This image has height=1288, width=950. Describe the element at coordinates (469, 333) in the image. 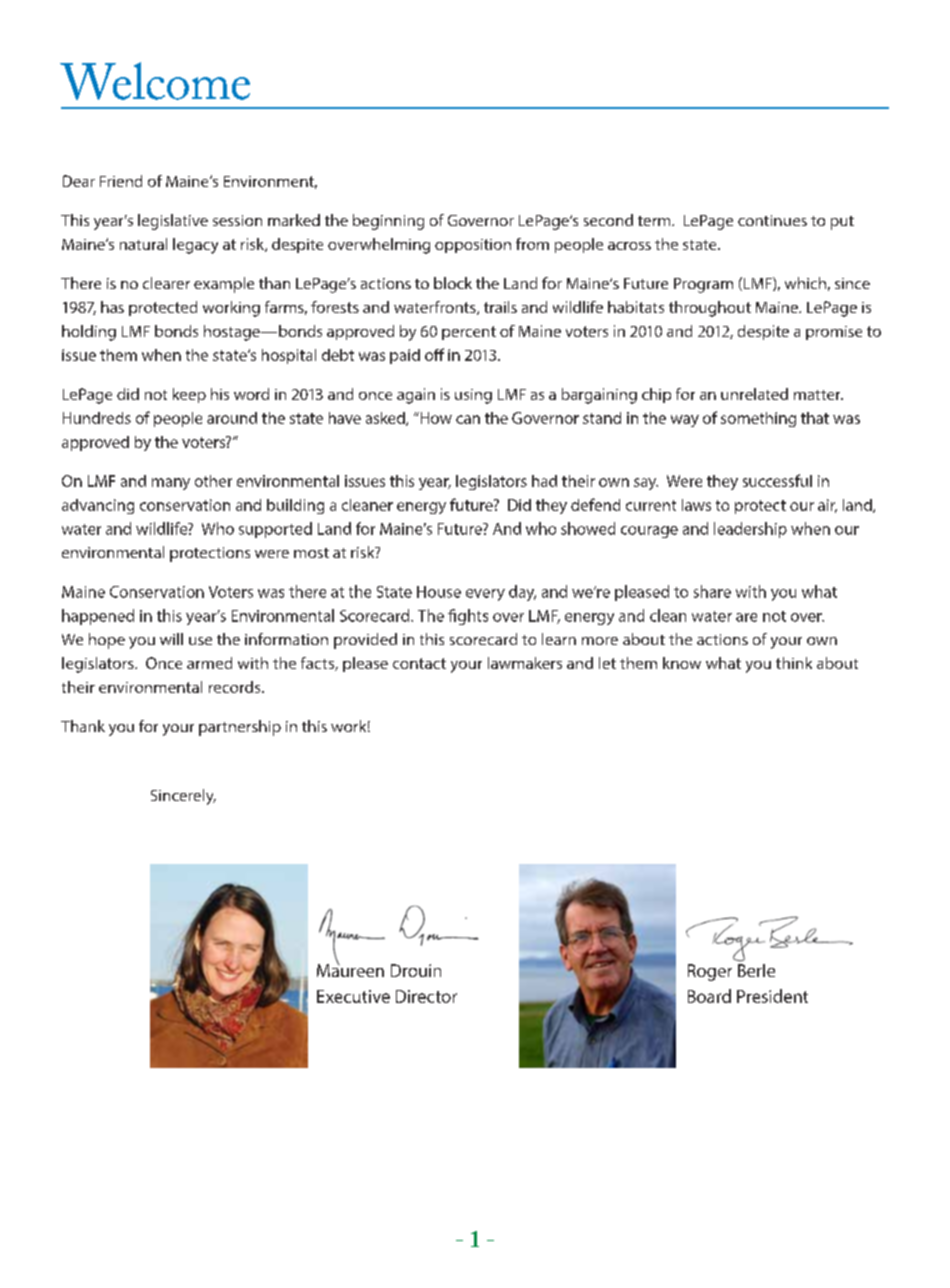

I see `percent` at that location.
